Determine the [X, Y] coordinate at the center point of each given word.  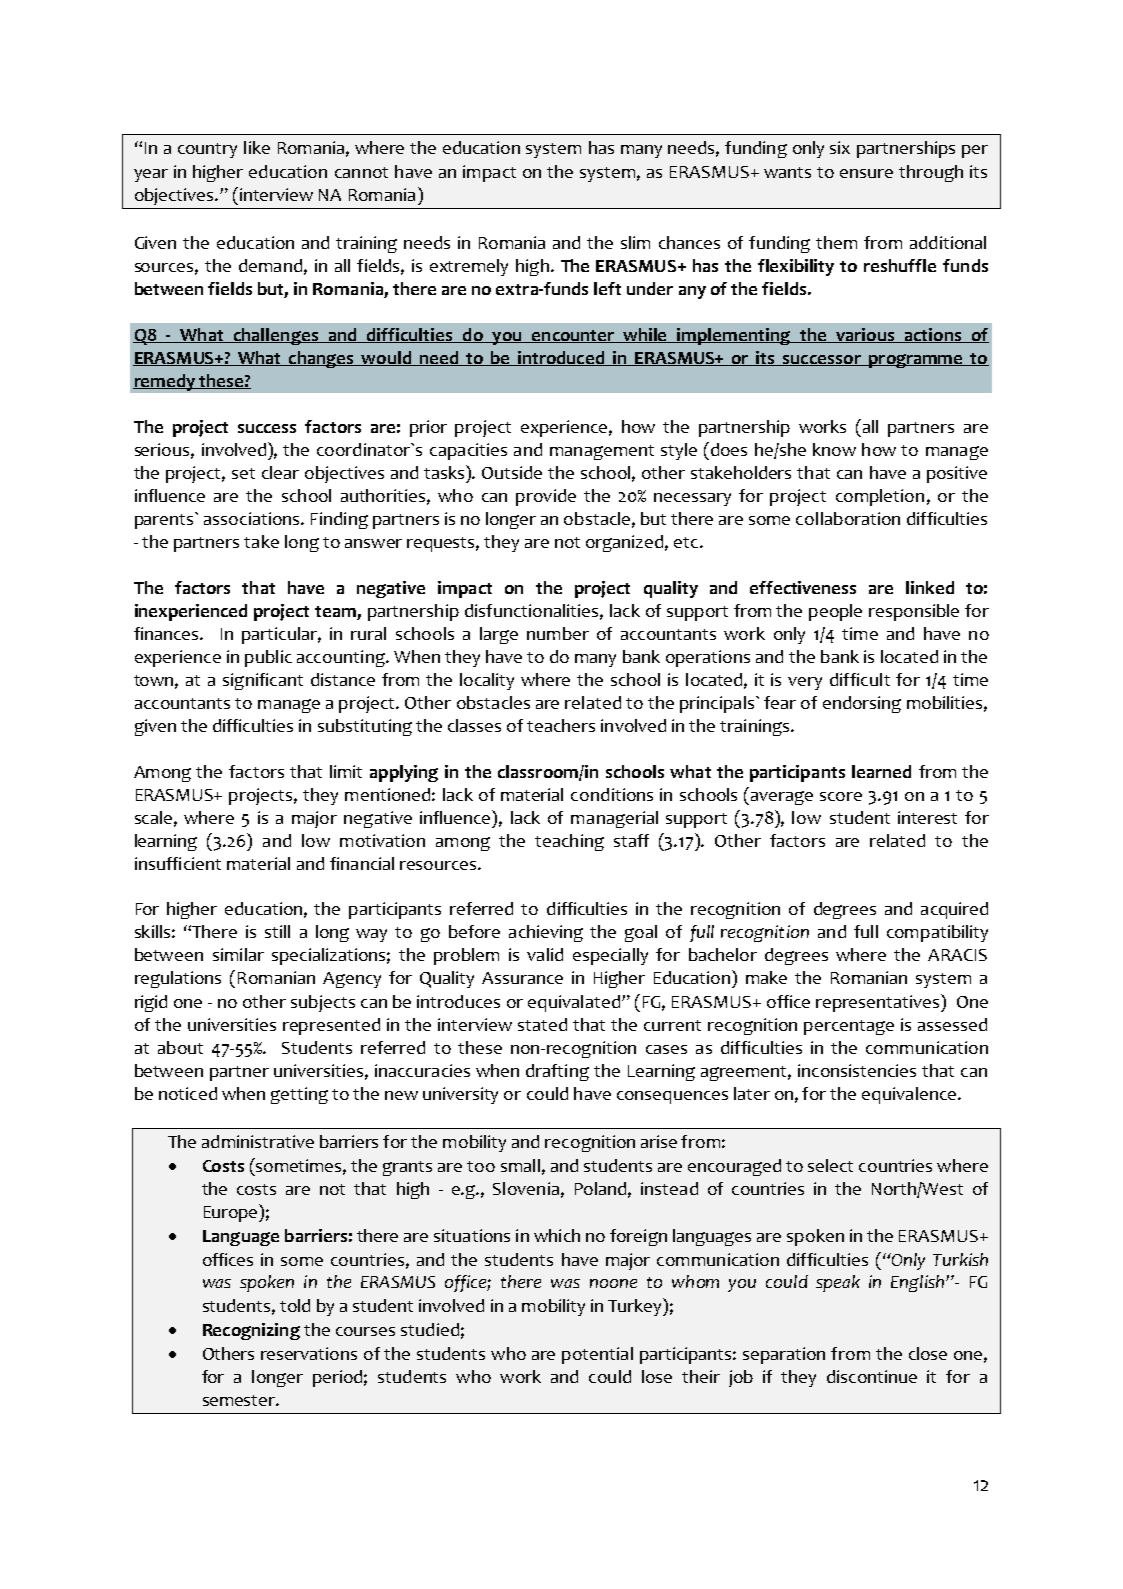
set [243, 473]
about [180, 1047]
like [257, 147]
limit [346, 771]
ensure [866, 173]
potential [597, 1355]
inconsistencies [857, 1070]
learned [881, 771]
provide [546, 497]
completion [880, 497]
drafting [557, 1072]
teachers [561, 725]
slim [635, 242]
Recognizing [251, 1331]
